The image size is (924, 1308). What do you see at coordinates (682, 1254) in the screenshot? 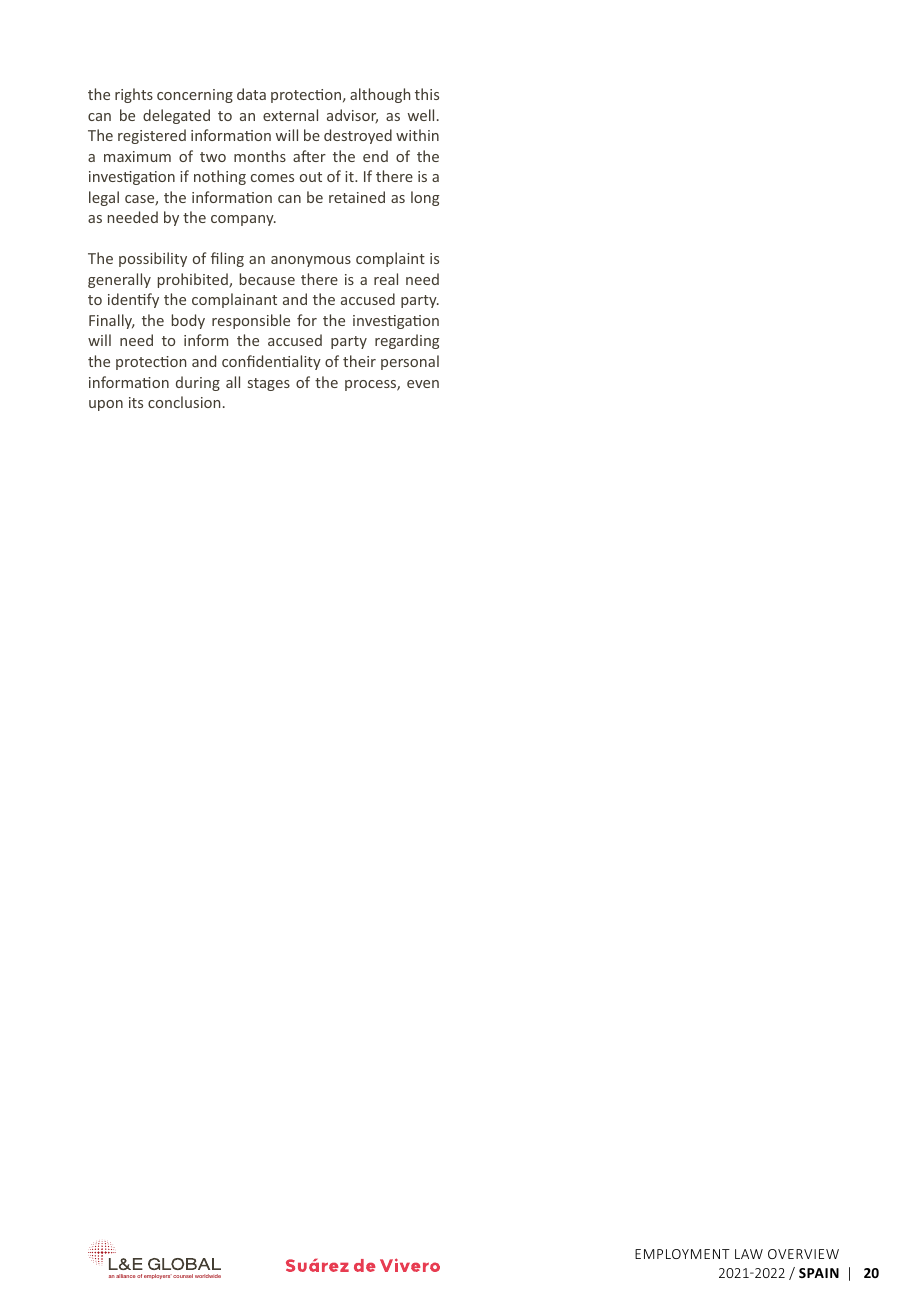
I see `employment` at bounding box center [682, 1254].
